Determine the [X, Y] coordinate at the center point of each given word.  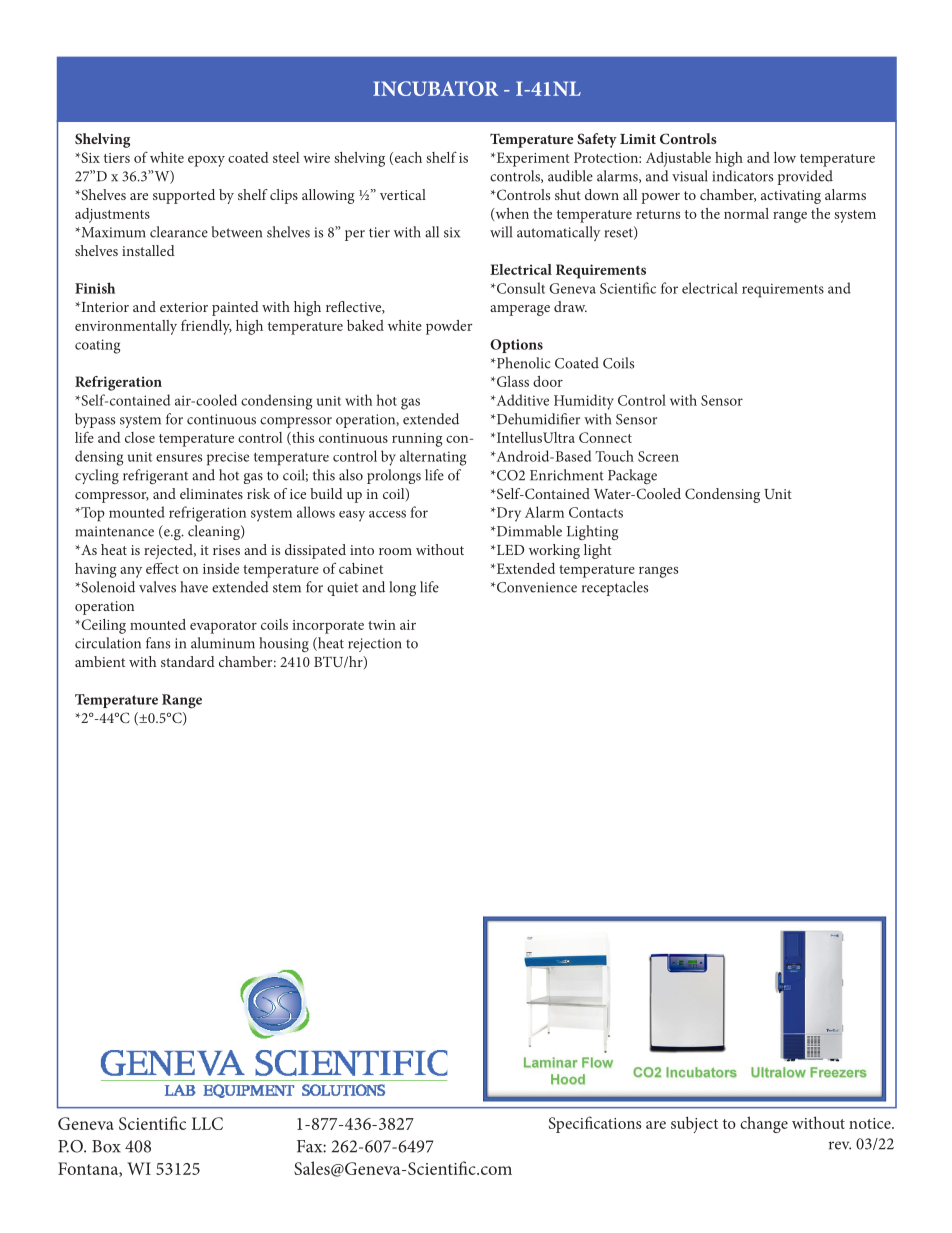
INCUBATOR [435, 88]
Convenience [536, 587]
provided [805, 177]
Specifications [595, 1124]
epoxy [206, 161]
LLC [207, 1123]
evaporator [223, 627]
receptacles [615, 588]
